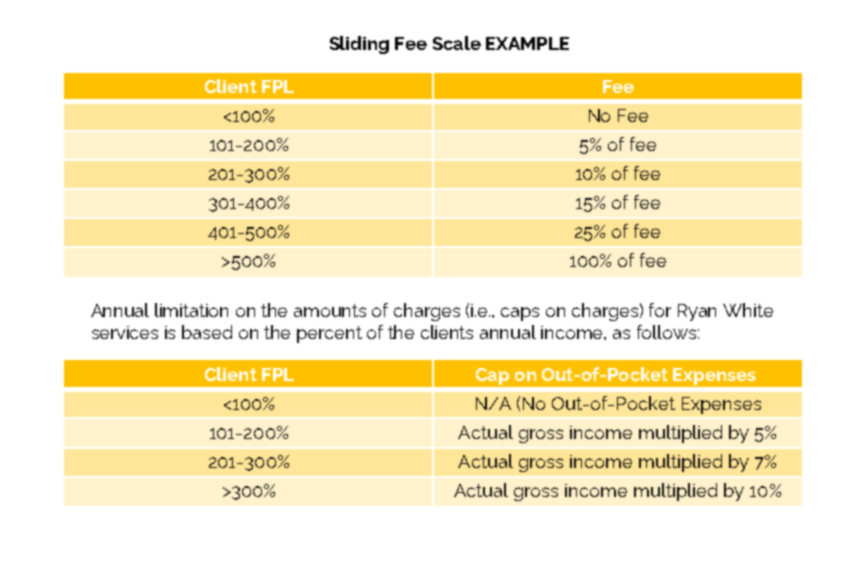  What do you see at coordinates (697, 312) in the document?
I see `Ryan` at bounding box center [697, 312].
